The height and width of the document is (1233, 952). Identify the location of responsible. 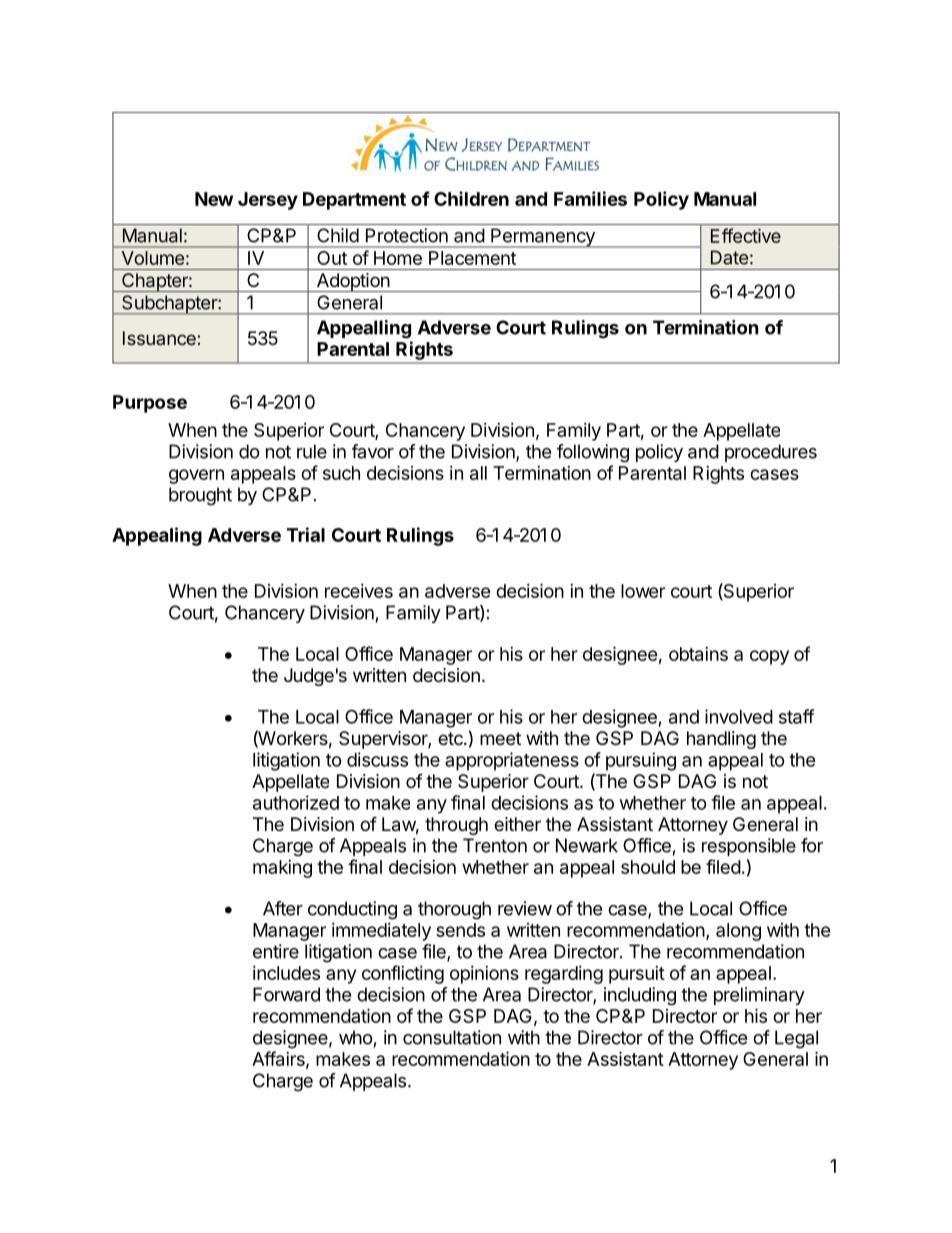
(749, 847).
